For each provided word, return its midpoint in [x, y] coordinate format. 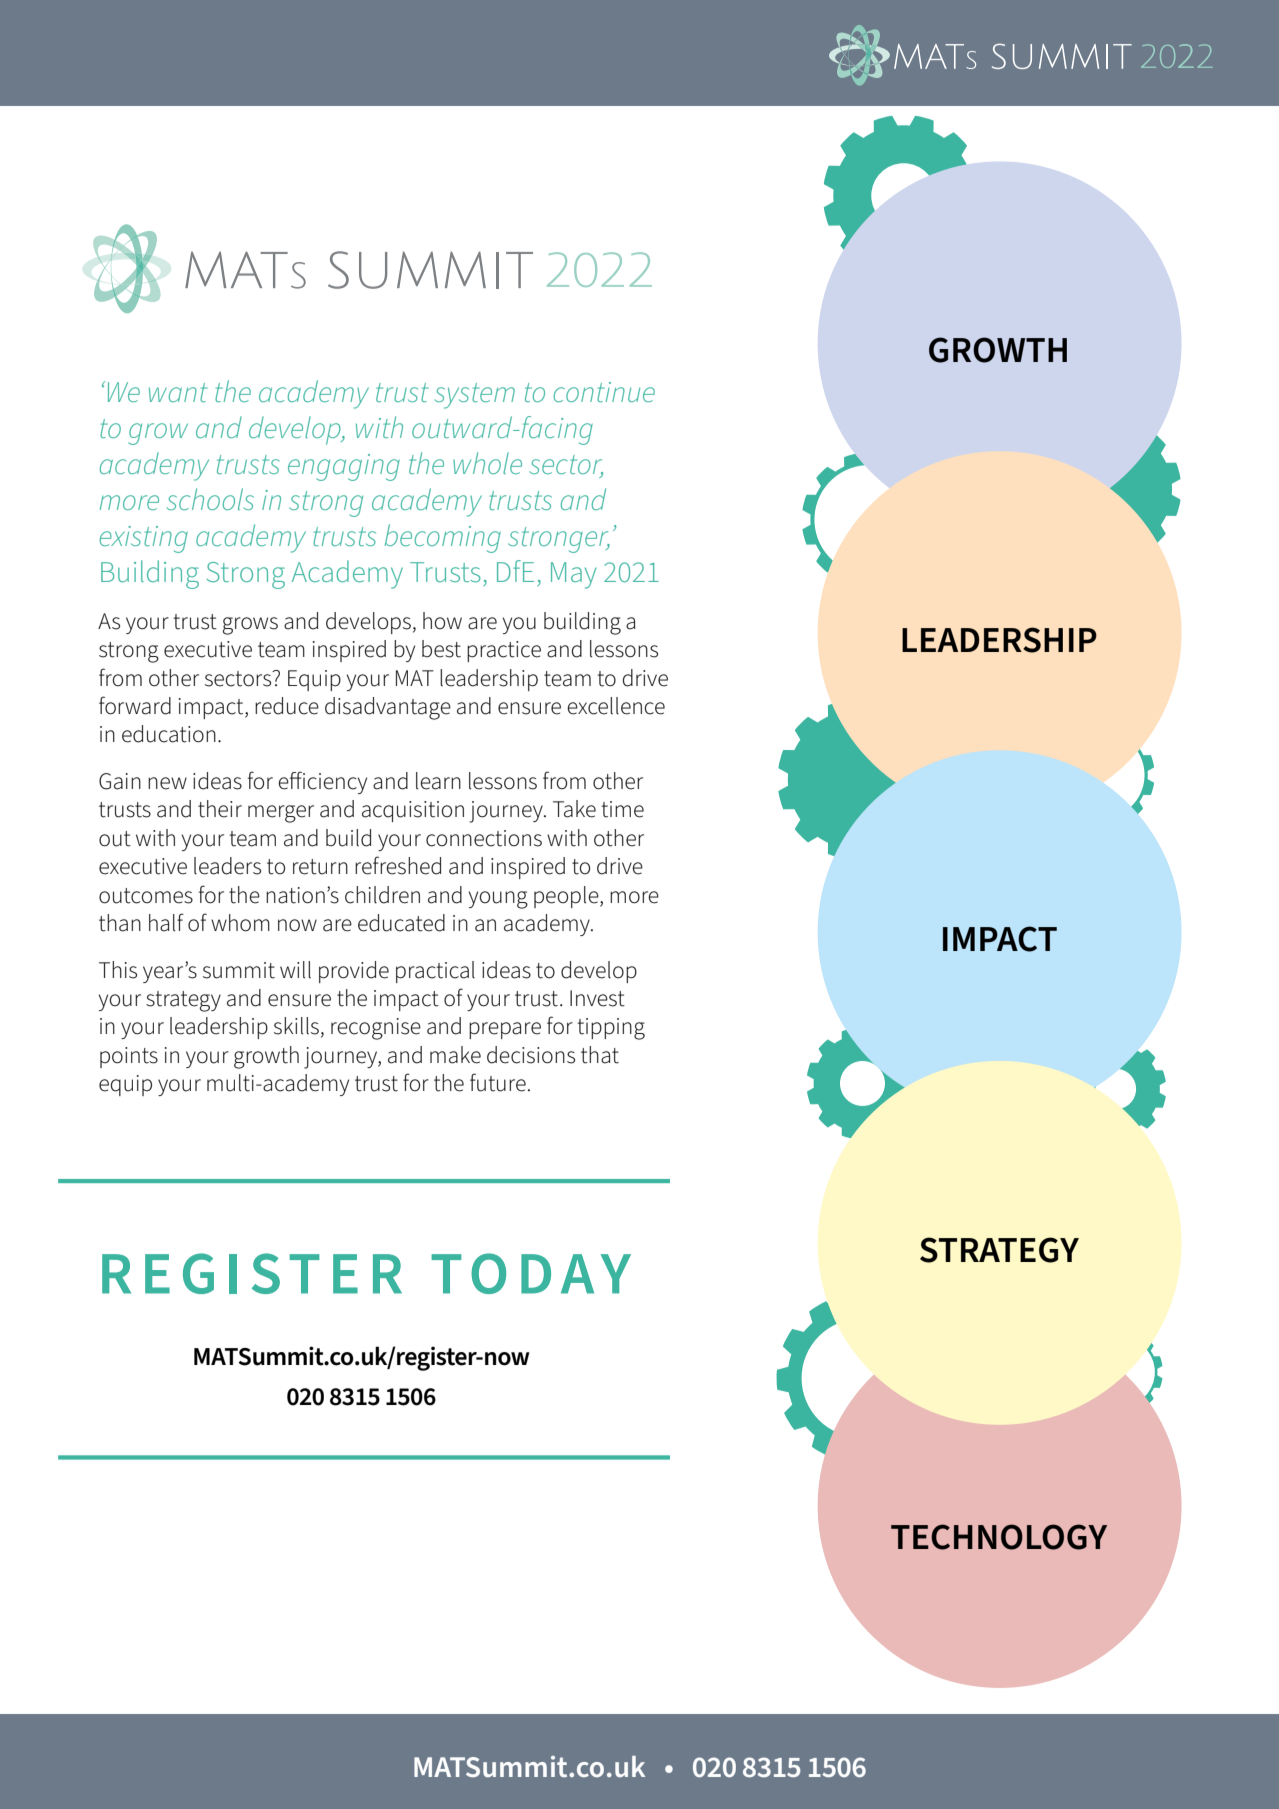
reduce [287, 706]
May [573, 575]
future [498, 1082]
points [129, 1057]
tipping [611, 1029]
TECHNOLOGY [999, 1537]
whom [240, 923]
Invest [597, 998]
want [178, 392]
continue [604, 392]
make [455, 1055]
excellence [616, 706]
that [600, 1055]
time [622, 809]
